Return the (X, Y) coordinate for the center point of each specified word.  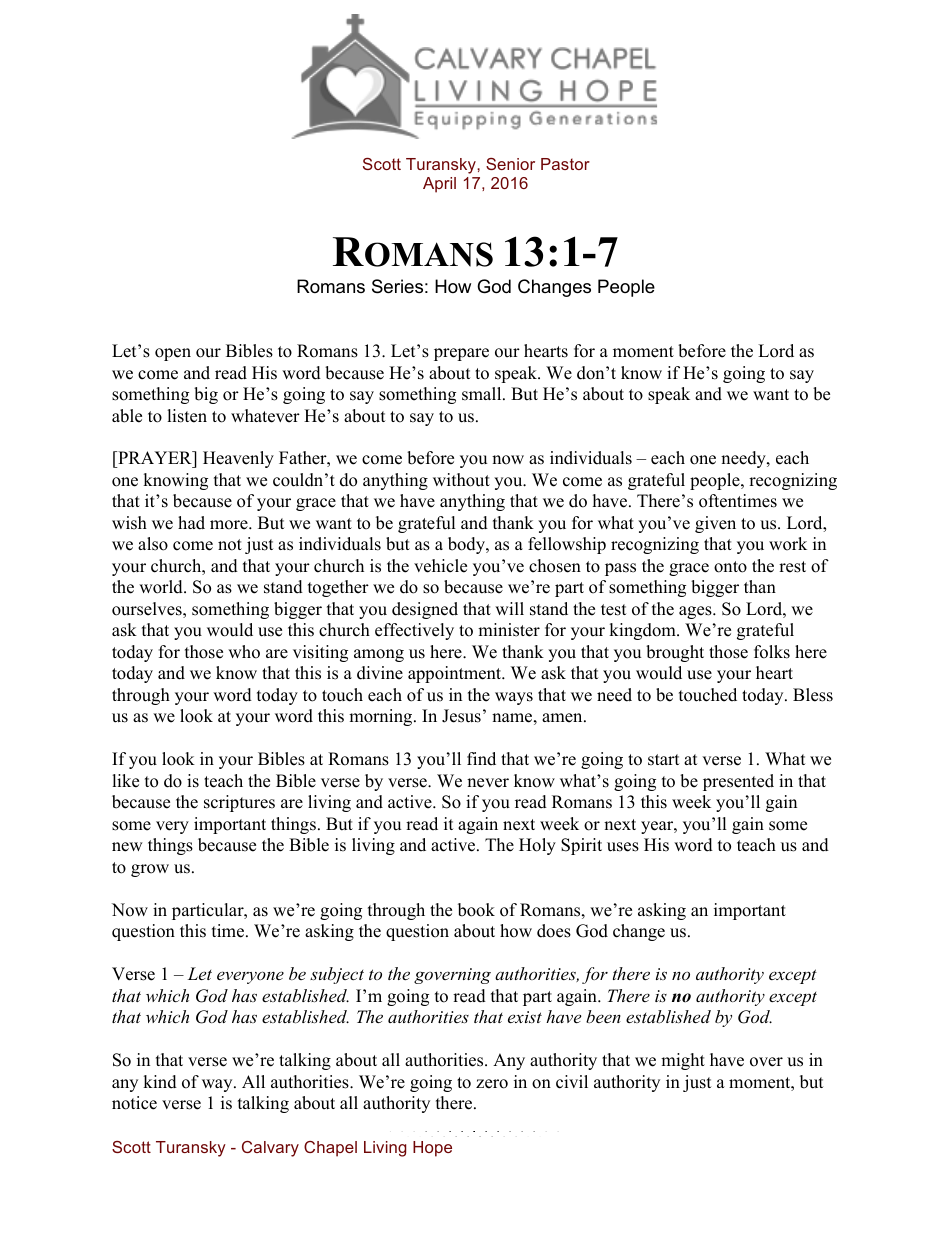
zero (492, 1084)
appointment (456, 674)
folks (772, 652)
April (439, 185)
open (173, 354)
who (244, 652)
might (683, 1061)
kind (160, 1082)
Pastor (565, 164)
